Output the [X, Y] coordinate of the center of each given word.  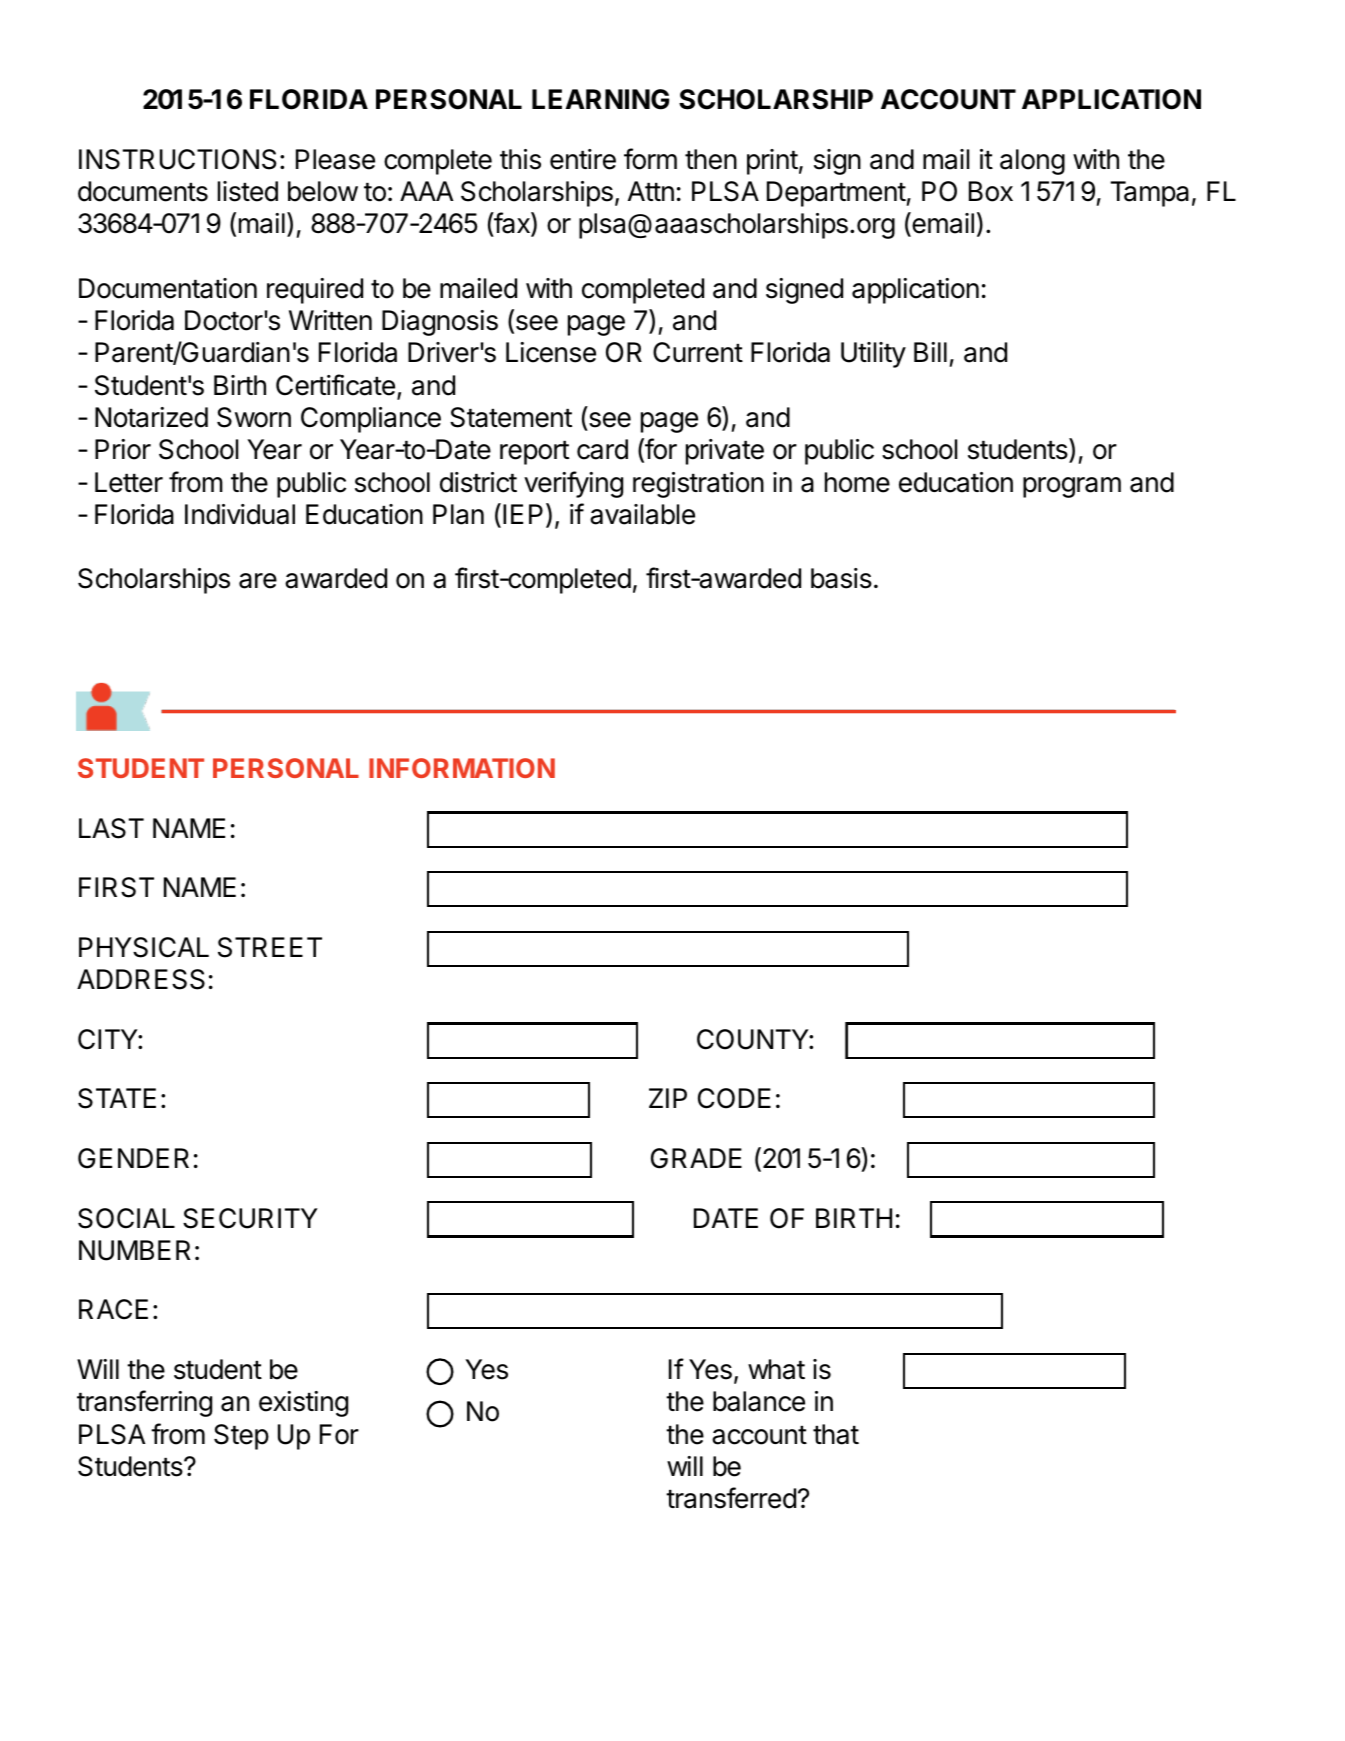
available [642, 514]
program [1072, 487]
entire [583, 159]
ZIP [668, 1098]
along [1032, 162]
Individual [240, 514]
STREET [270, 947]
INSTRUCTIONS [178, 159]
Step [241, 1437]
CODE [734, 1098]
